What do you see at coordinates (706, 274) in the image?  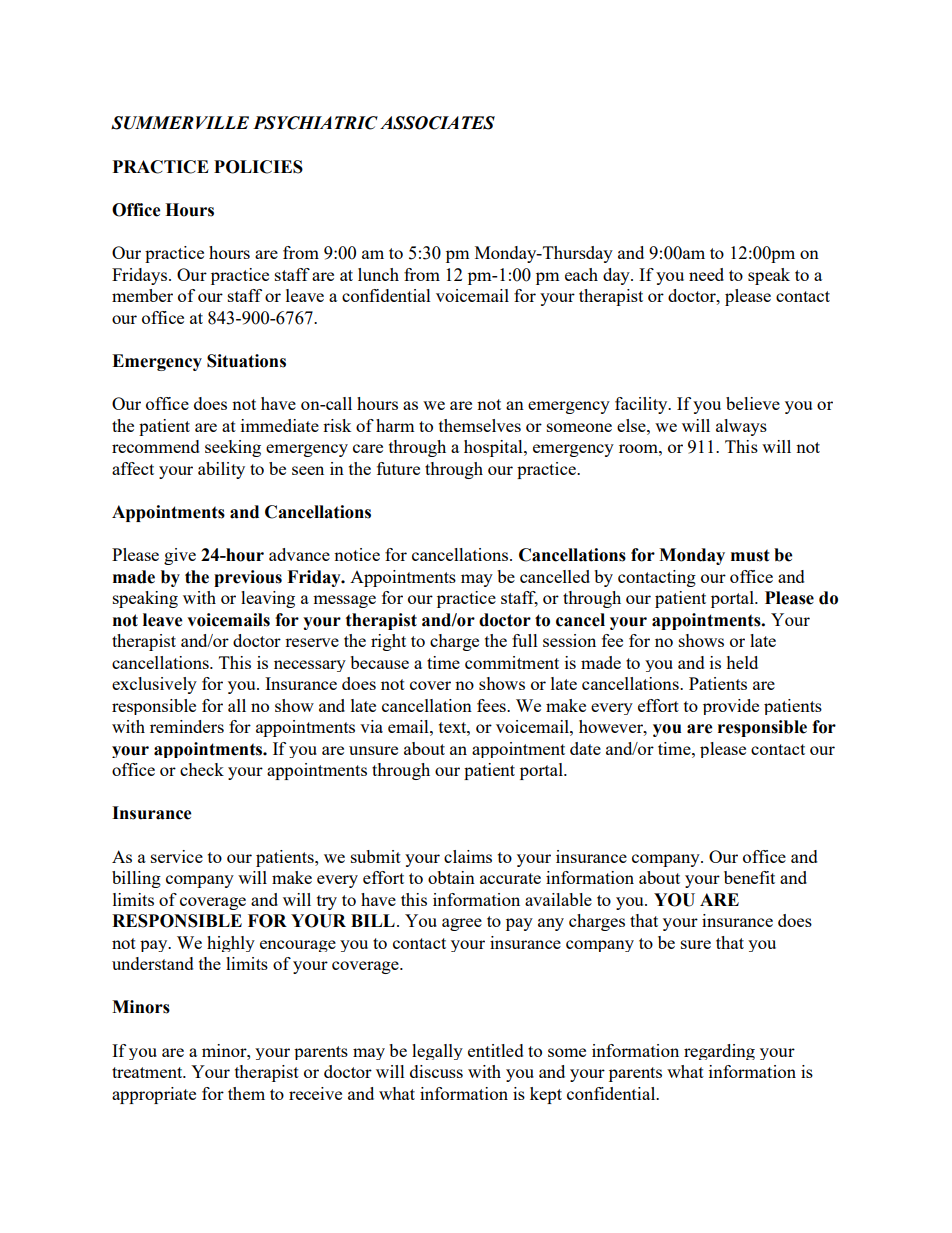 I see `need` at bounding box center [706, 274].
